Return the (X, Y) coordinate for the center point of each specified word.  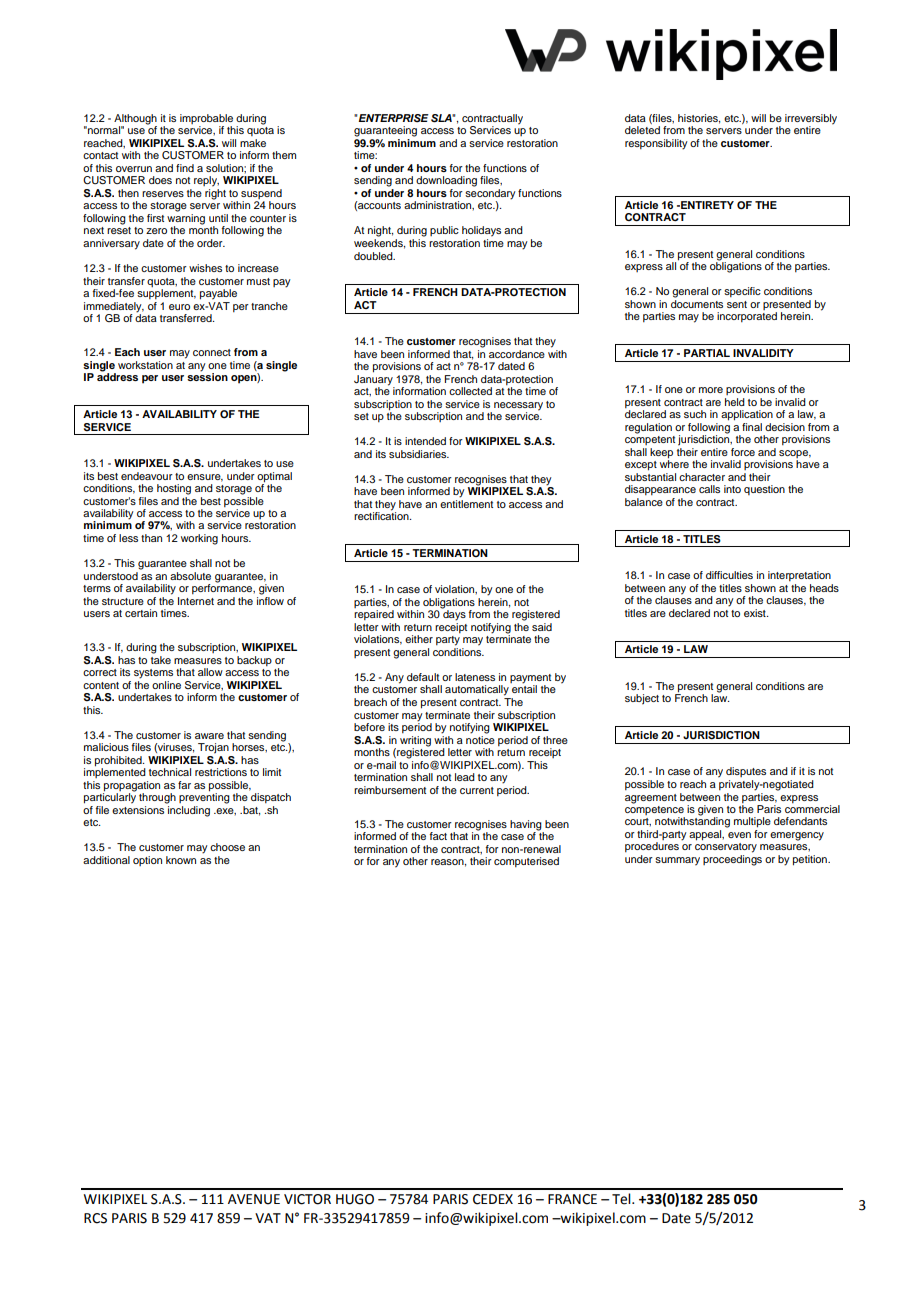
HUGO (355, 1199)
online (166, 685)
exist (756, 613)
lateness (475, 677)
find (185, 168)
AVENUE (254, 1199)
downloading (446, 181)
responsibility (656, 144)
